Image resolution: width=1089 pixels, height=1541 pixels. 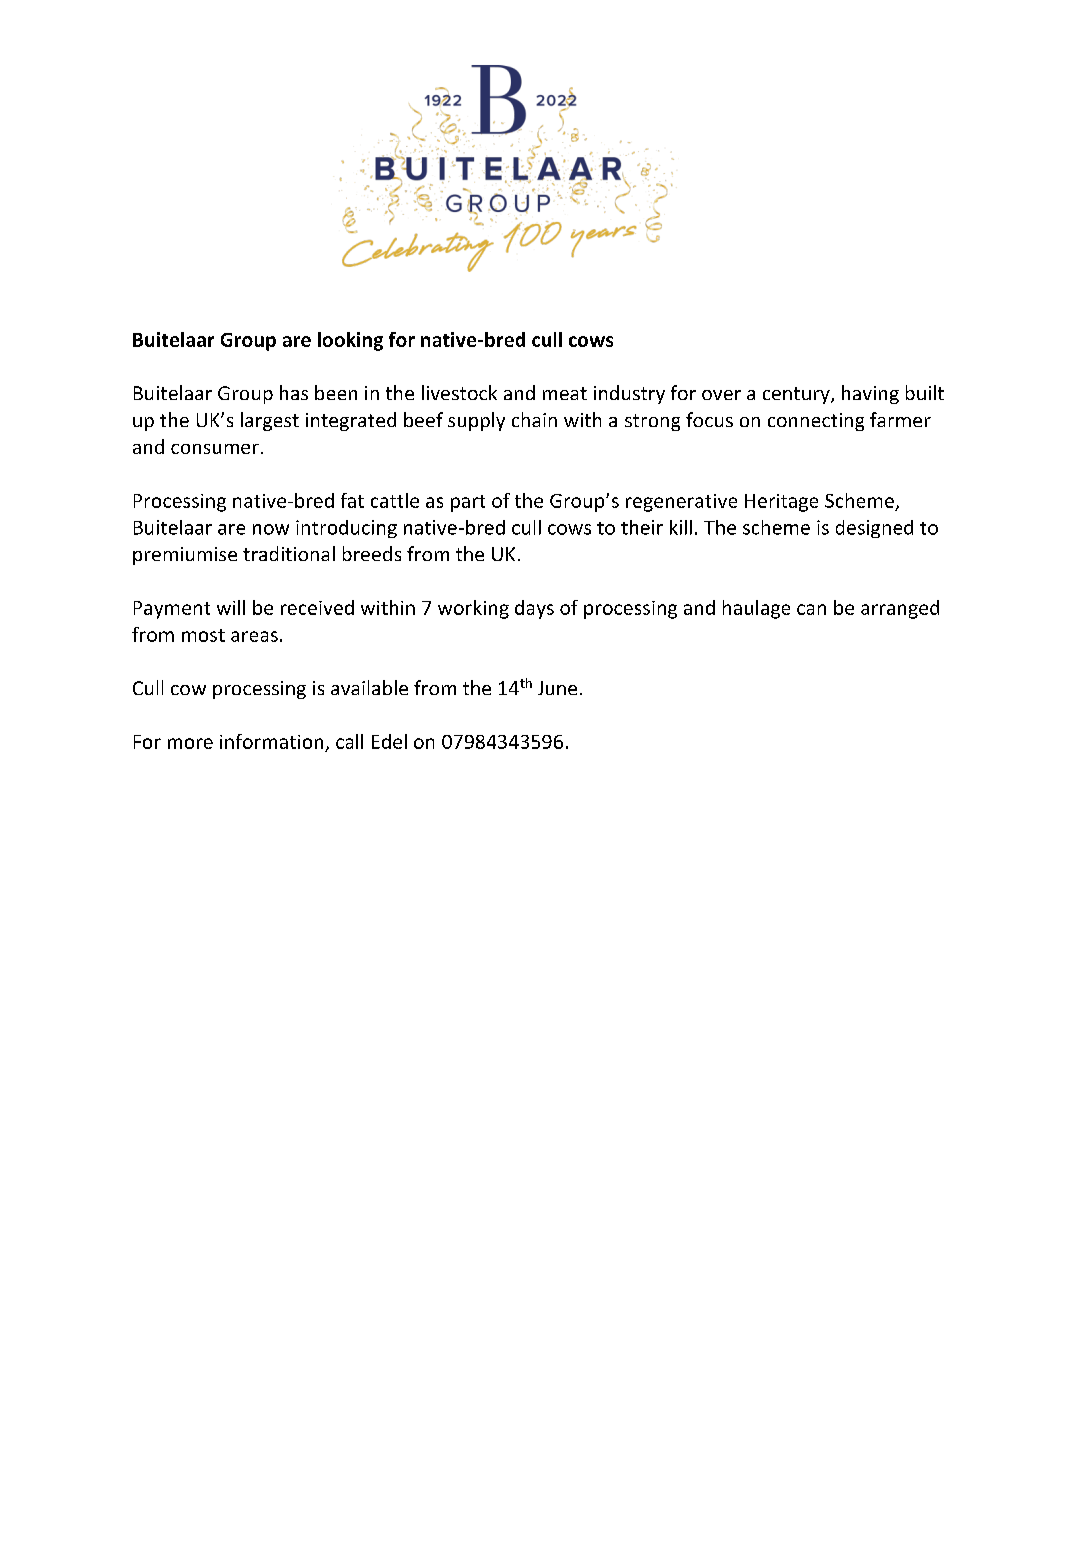 I want to click on part, so click(x=468, y=503).
